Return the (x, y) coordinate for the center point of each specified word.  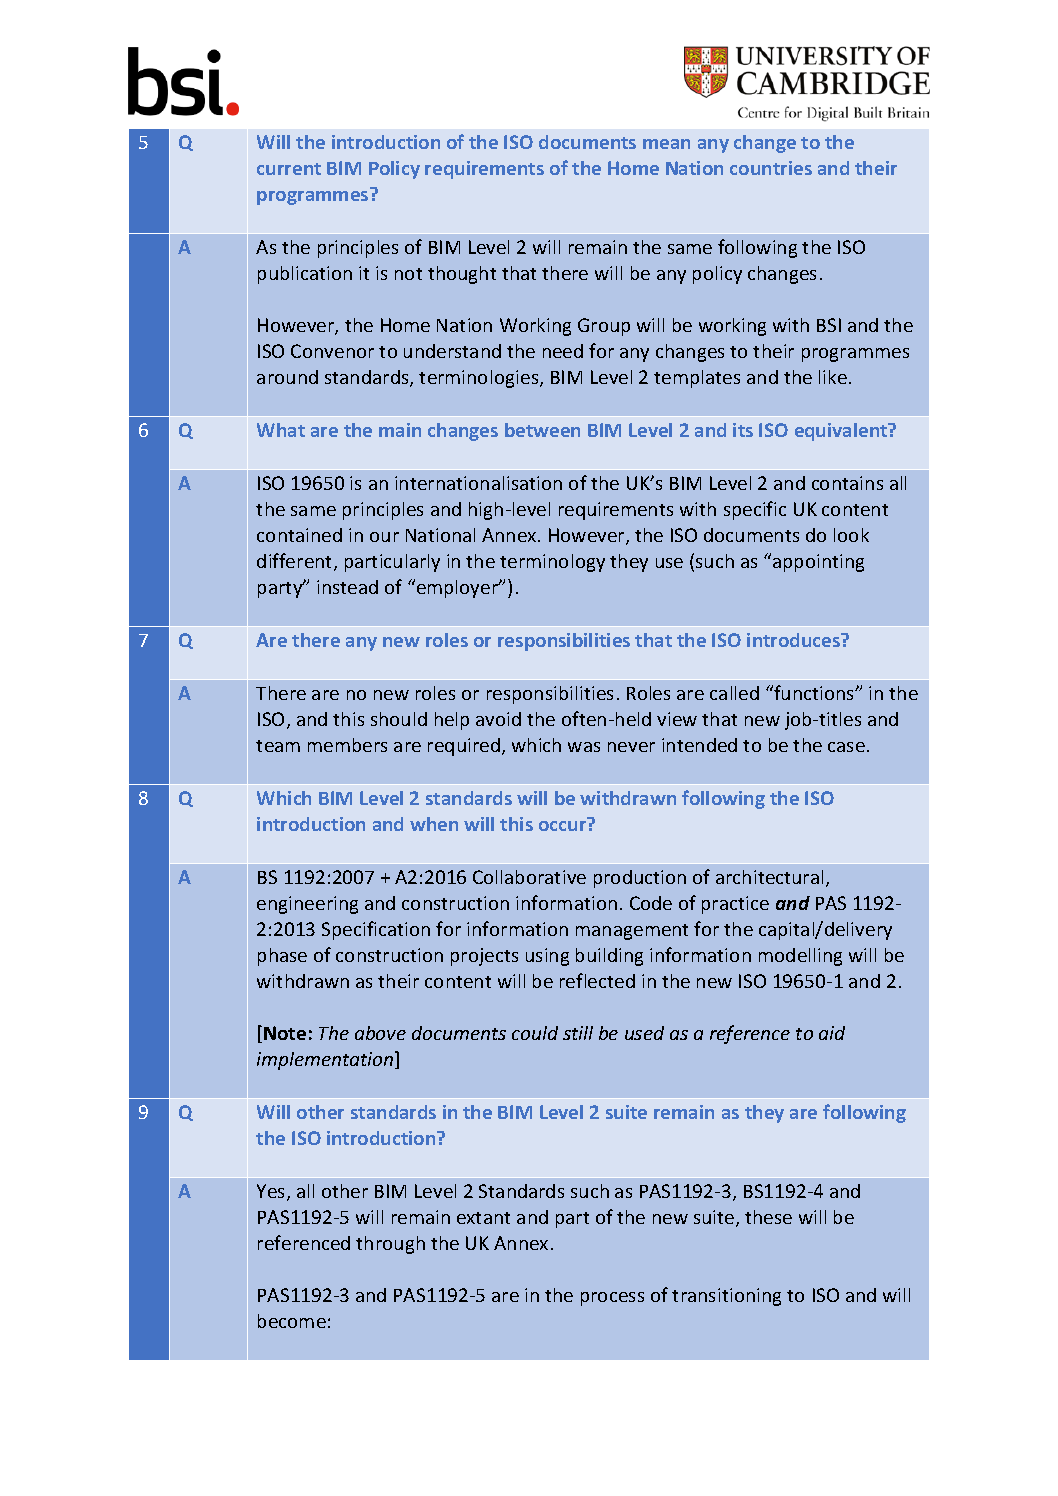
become (292, 1321)
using (547, 957)
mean (666, 144)
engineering (307, 905)
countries (771, 168)
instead (347, 587)
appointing (818, 563)
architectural (769, 877)
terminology (552, 563)
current (289, 169)
